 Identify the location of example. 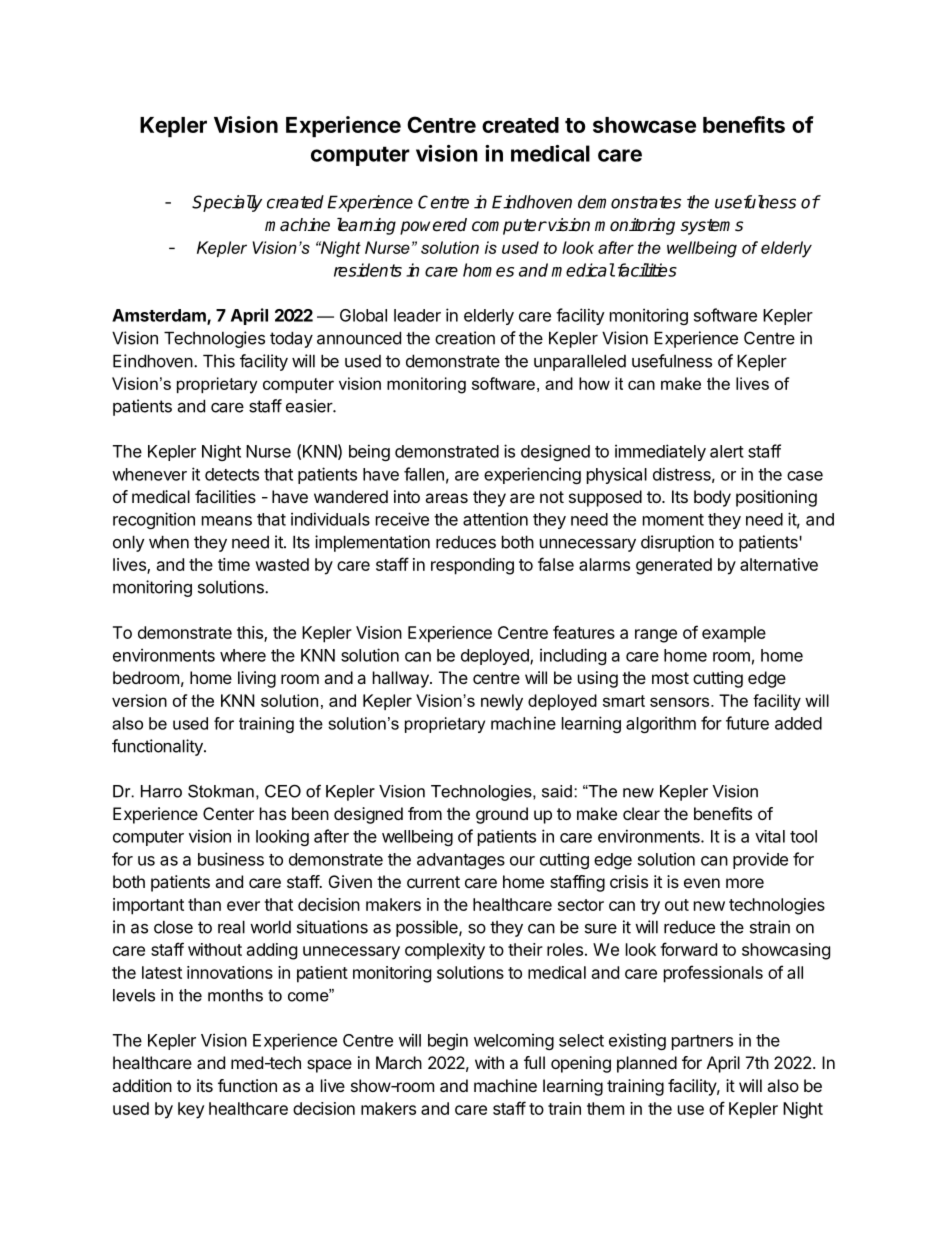
(734, 634).
